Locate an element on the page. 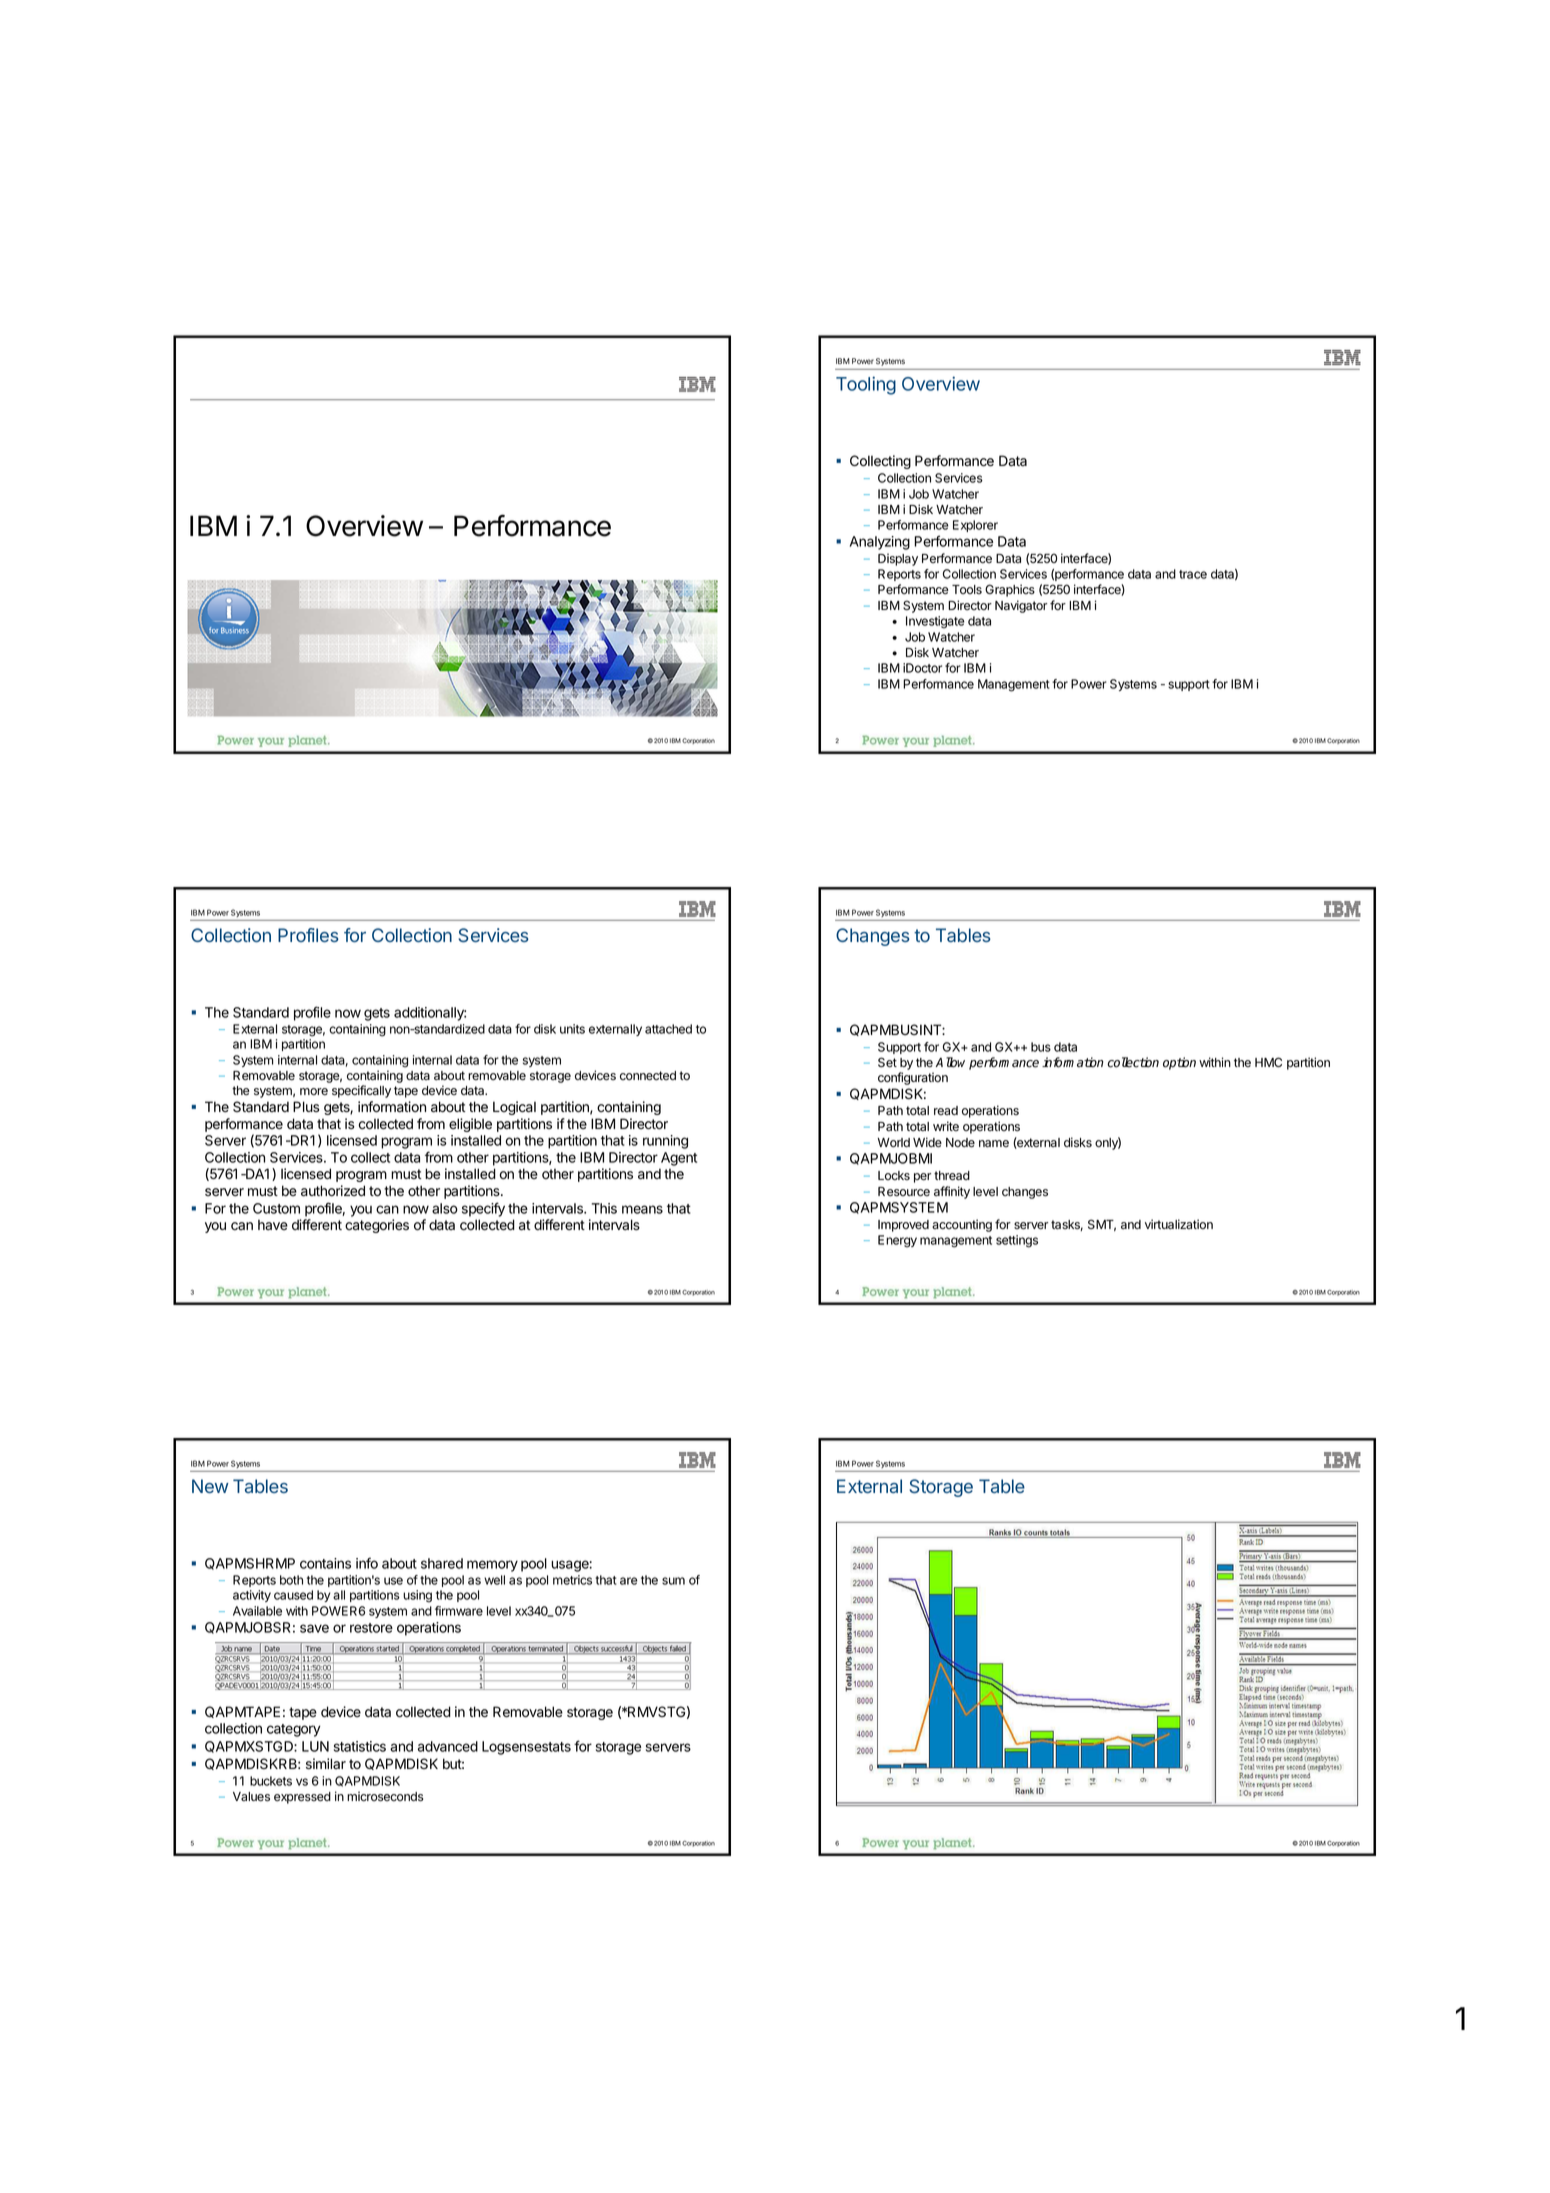 The height and width of the page is (2193, 1550). name is located at coordinates (994, 1144).
